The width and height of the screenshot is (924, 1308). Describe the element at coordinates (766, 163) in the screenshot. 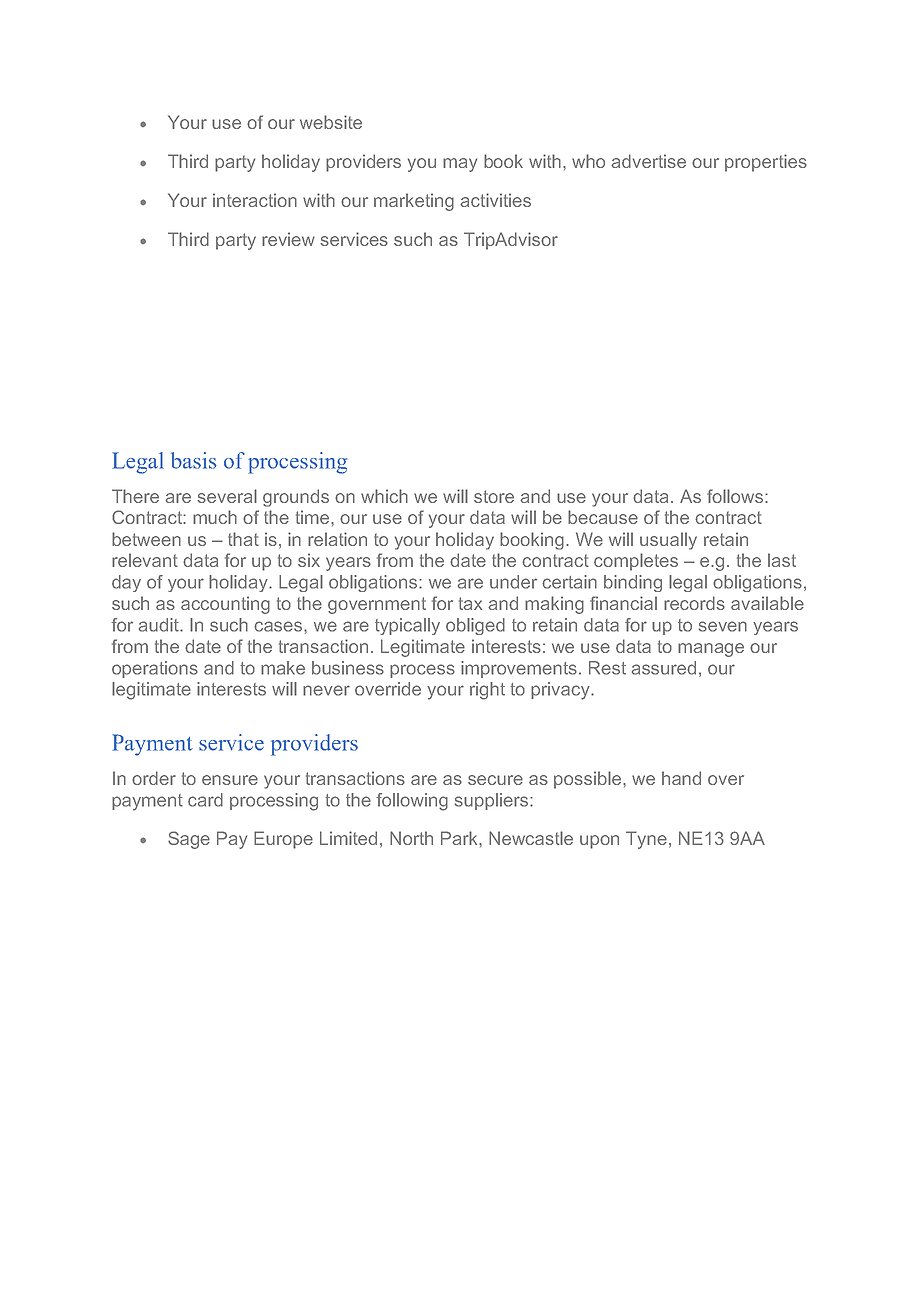

I see `properties` at that location.
